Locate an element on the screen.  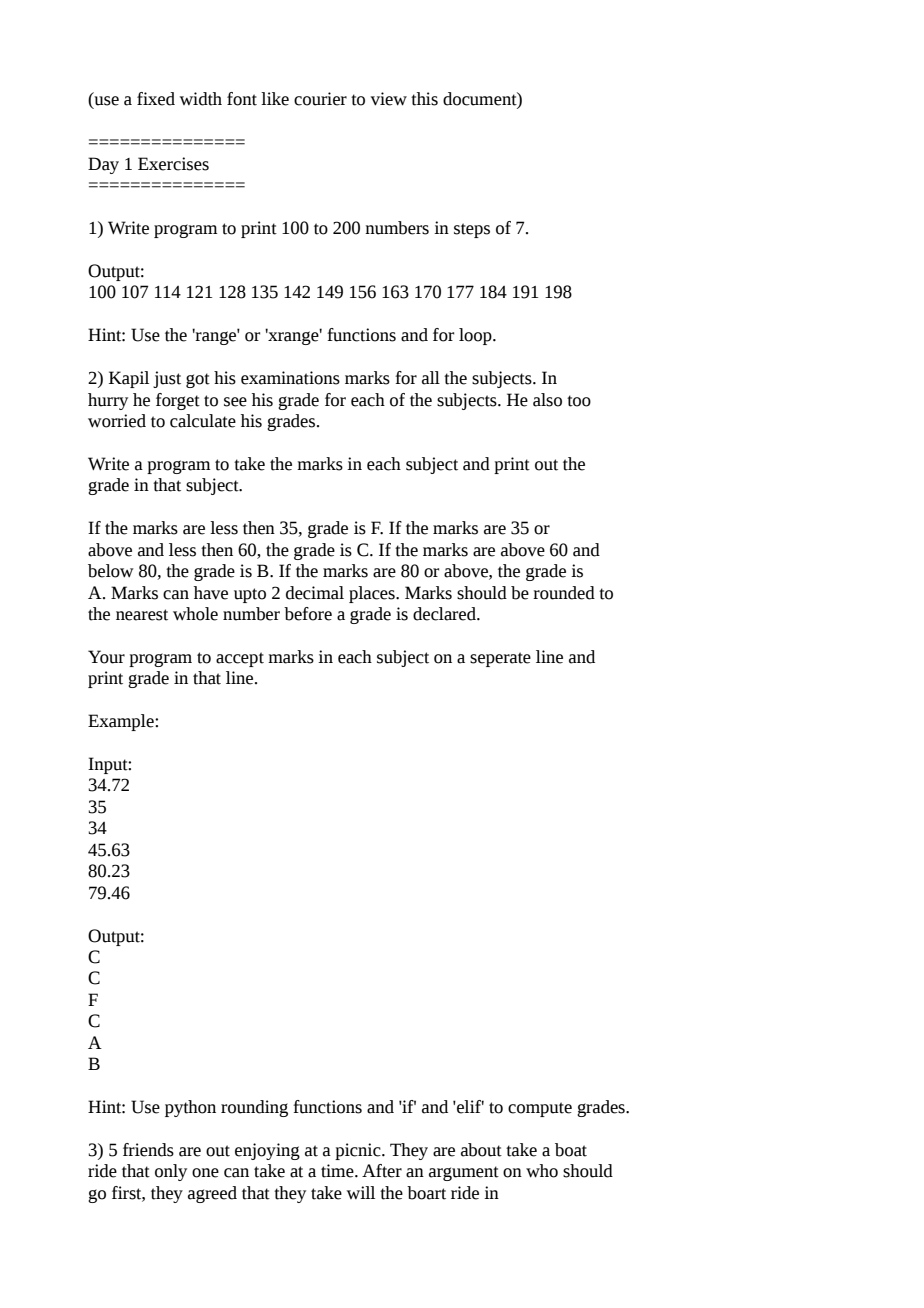
also is located at coordinates (547, 400).
